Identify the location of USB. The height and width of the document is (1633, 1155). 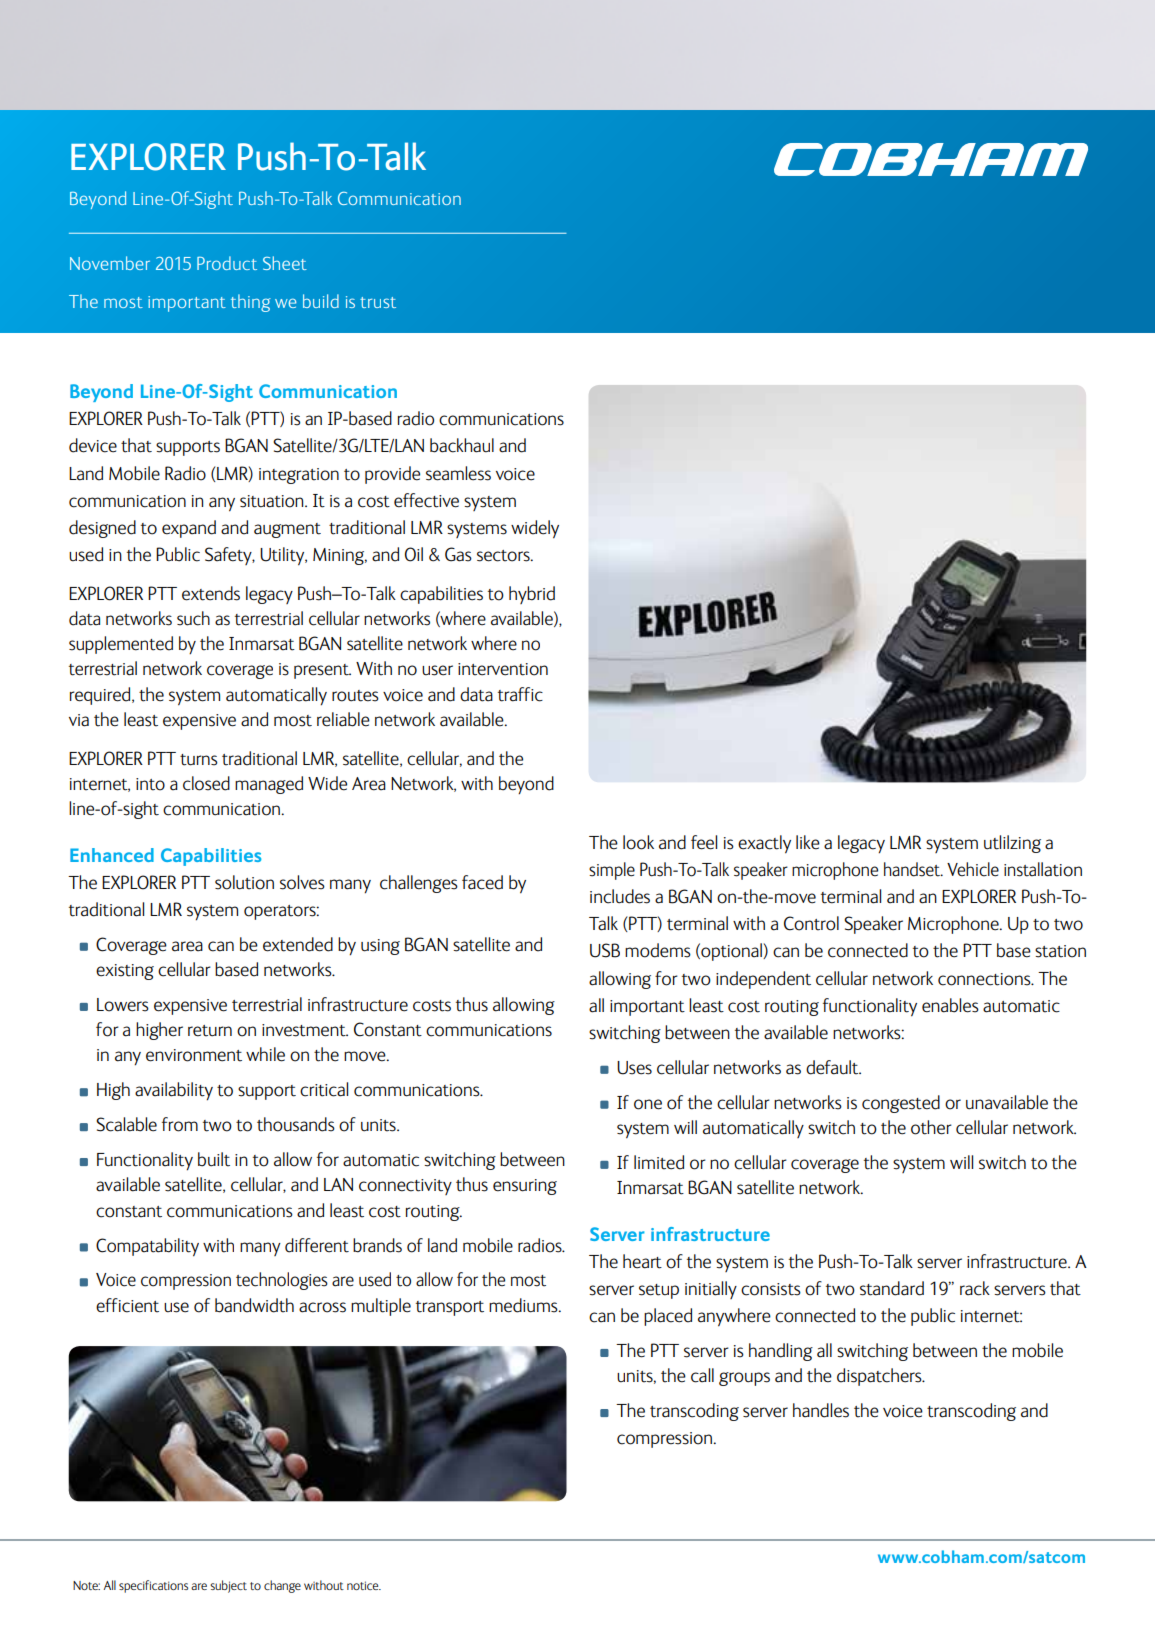
(605, 950).
